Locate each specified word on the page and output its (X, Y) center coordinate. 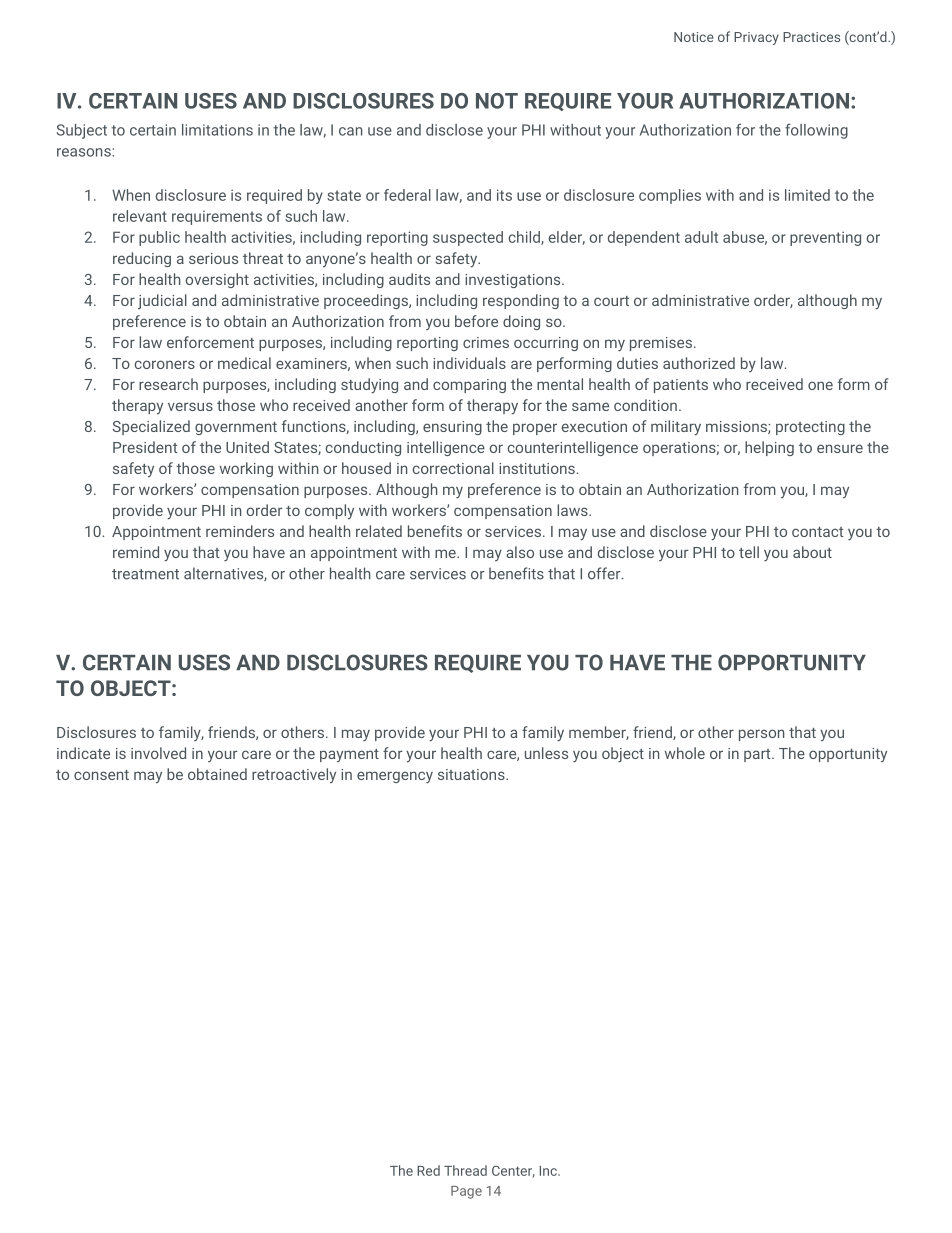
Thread (465, 1170)
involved (158, 753)
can (350, 131)
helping (769, 448)
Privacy (756, 38)
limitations (217, 130)
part (758, 755)
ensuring (452, 428)
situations (472, 774)
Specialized (151, 427)
